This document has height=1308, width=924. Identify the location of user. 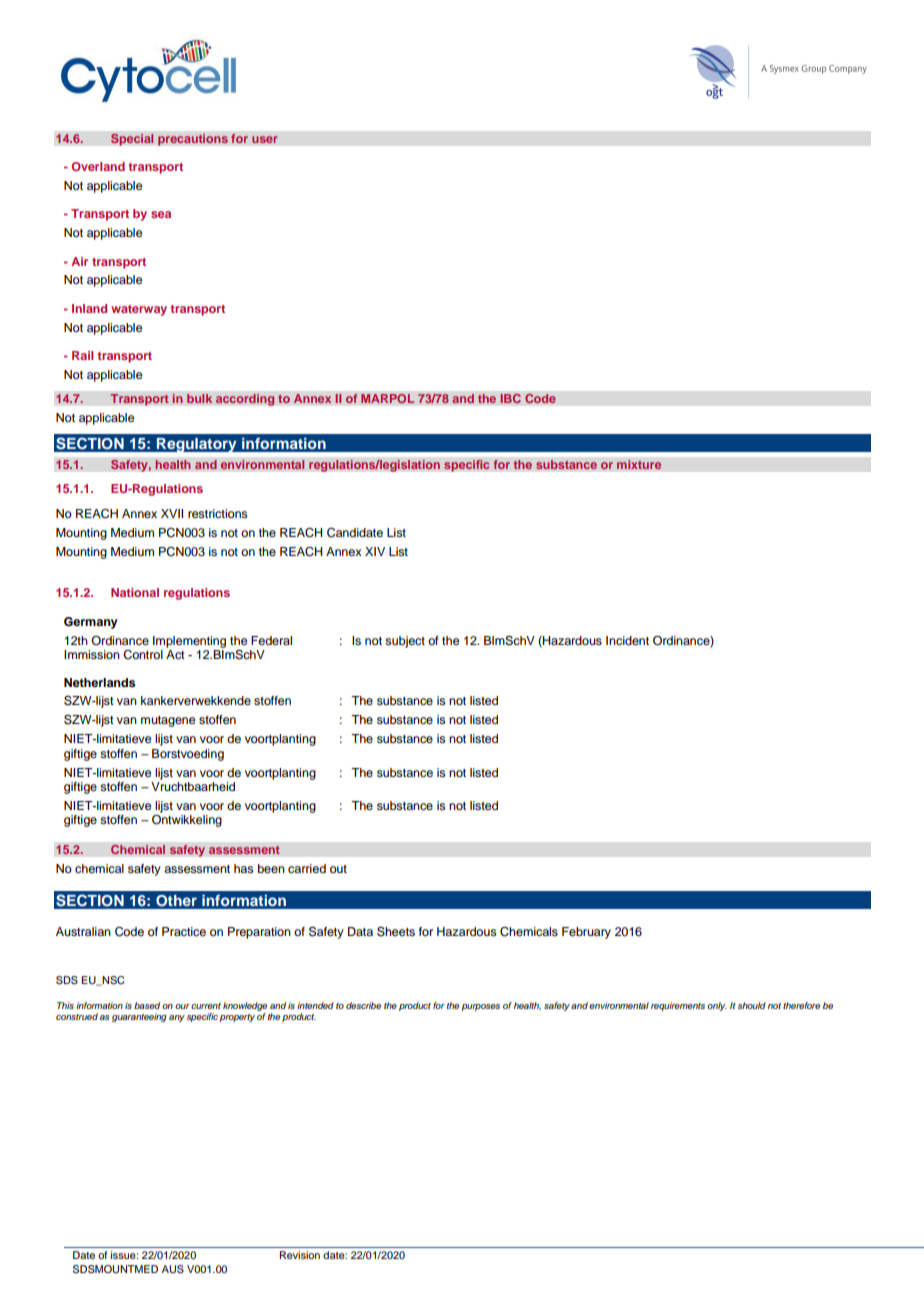
(264, 139).
